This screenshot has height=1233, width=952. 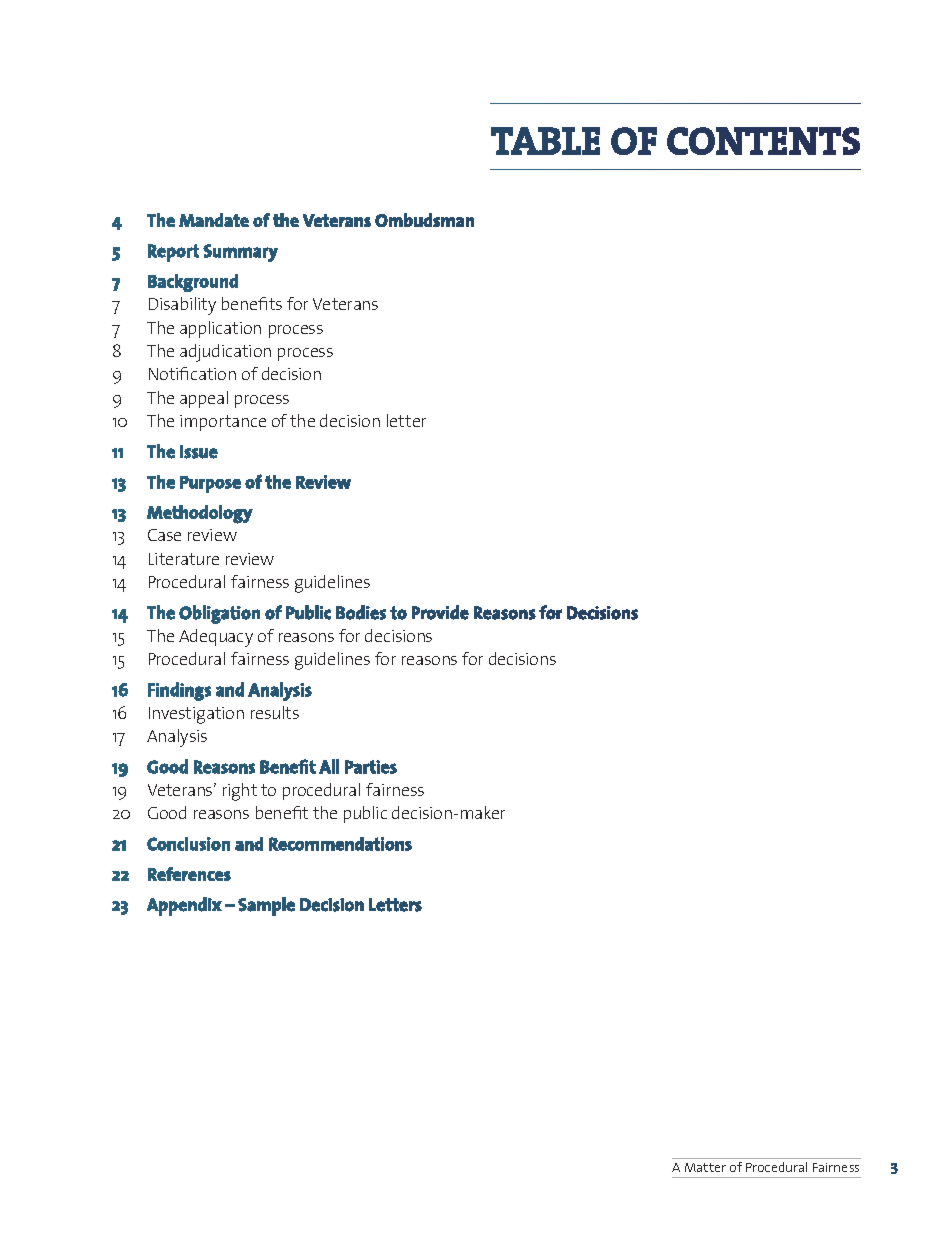 What do you see at coordinates (266, 906) in the screenshot?
I see `Sample` at bounding box center [266, 906].
